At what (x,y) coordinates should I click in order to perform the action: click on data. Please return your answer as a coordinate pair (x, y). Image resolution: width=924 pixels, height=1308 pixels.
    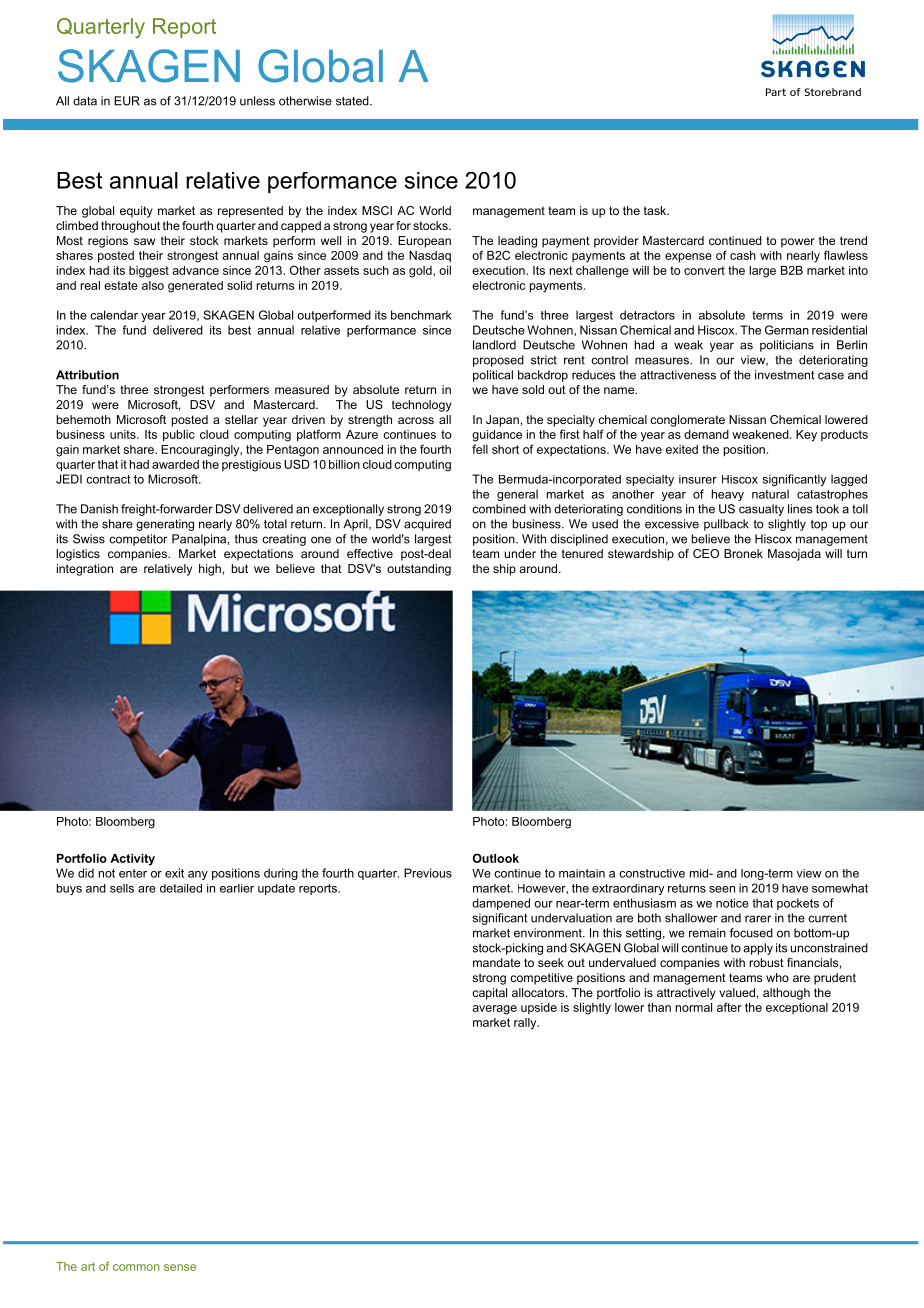
    Looking at the image, I should click on (85, 101).
